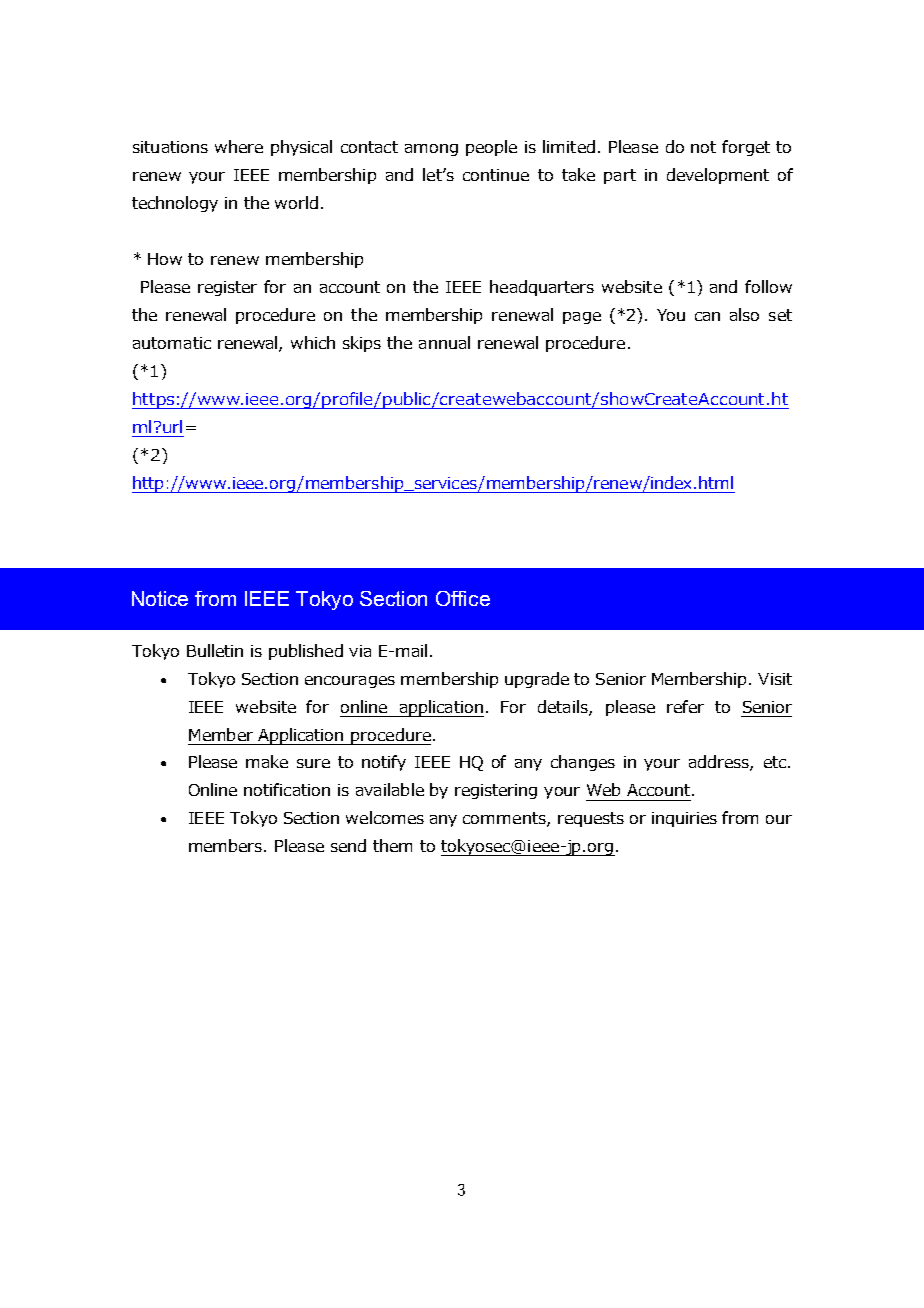 The height and width of the screenshot is (1308, 924). What do you see at coordinates (463, 598) in the screenshot?
I see `Office` at bounding box center [463, 598].
